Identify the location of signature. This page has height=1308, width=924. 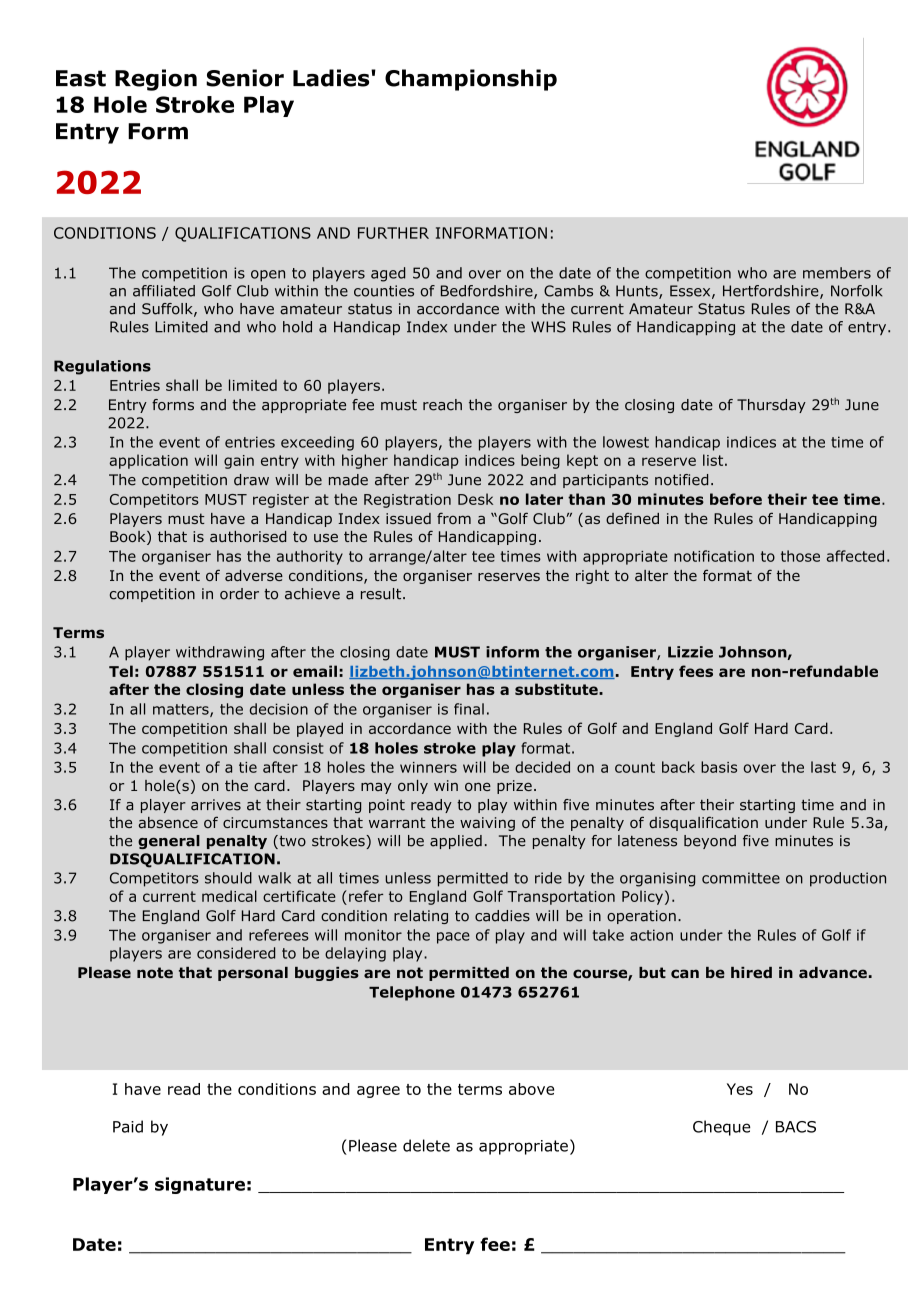
(200, 1185).
